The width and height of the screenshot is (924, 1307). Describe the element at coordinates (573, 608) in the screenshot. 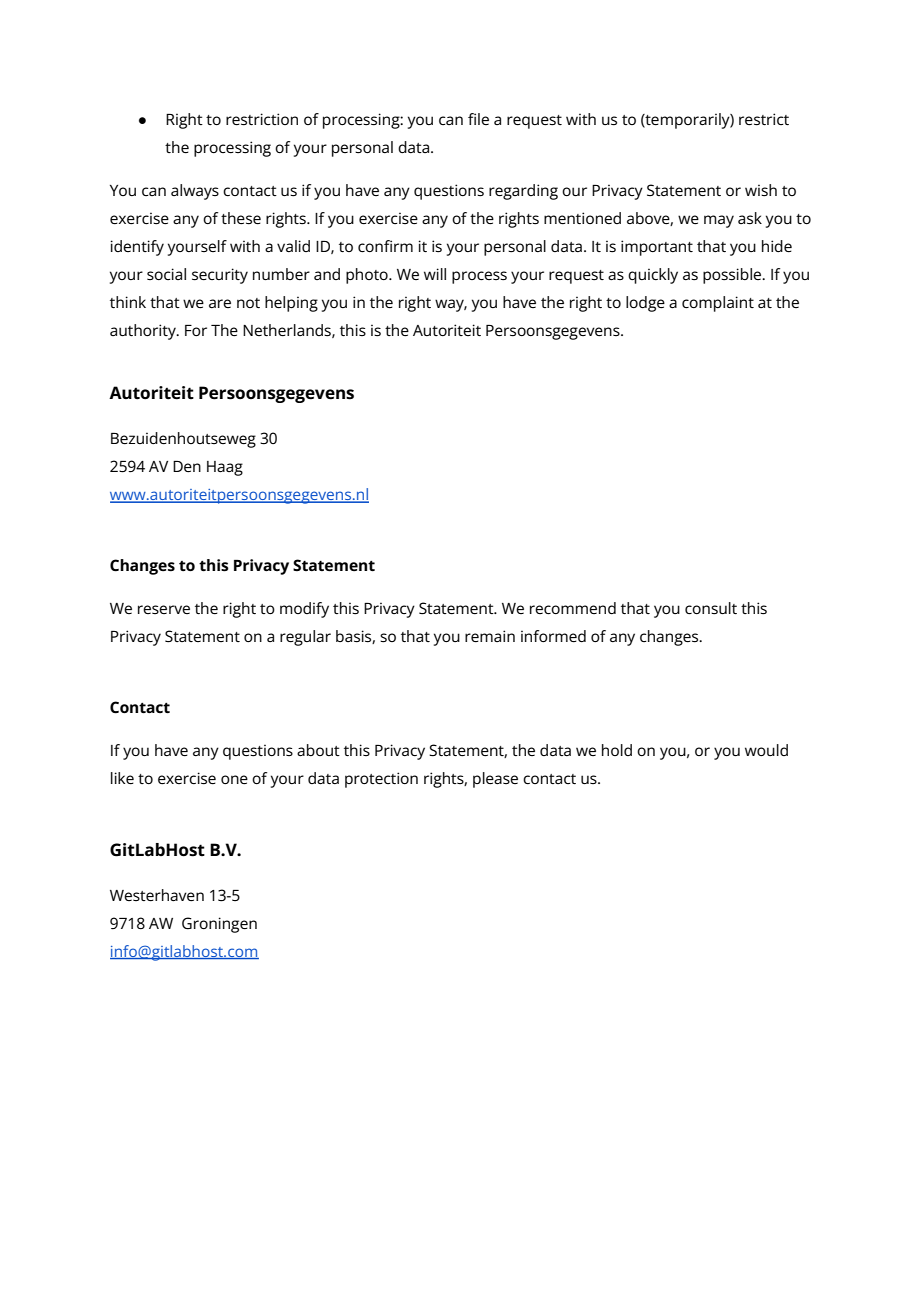

I see `recommend` at that location.
